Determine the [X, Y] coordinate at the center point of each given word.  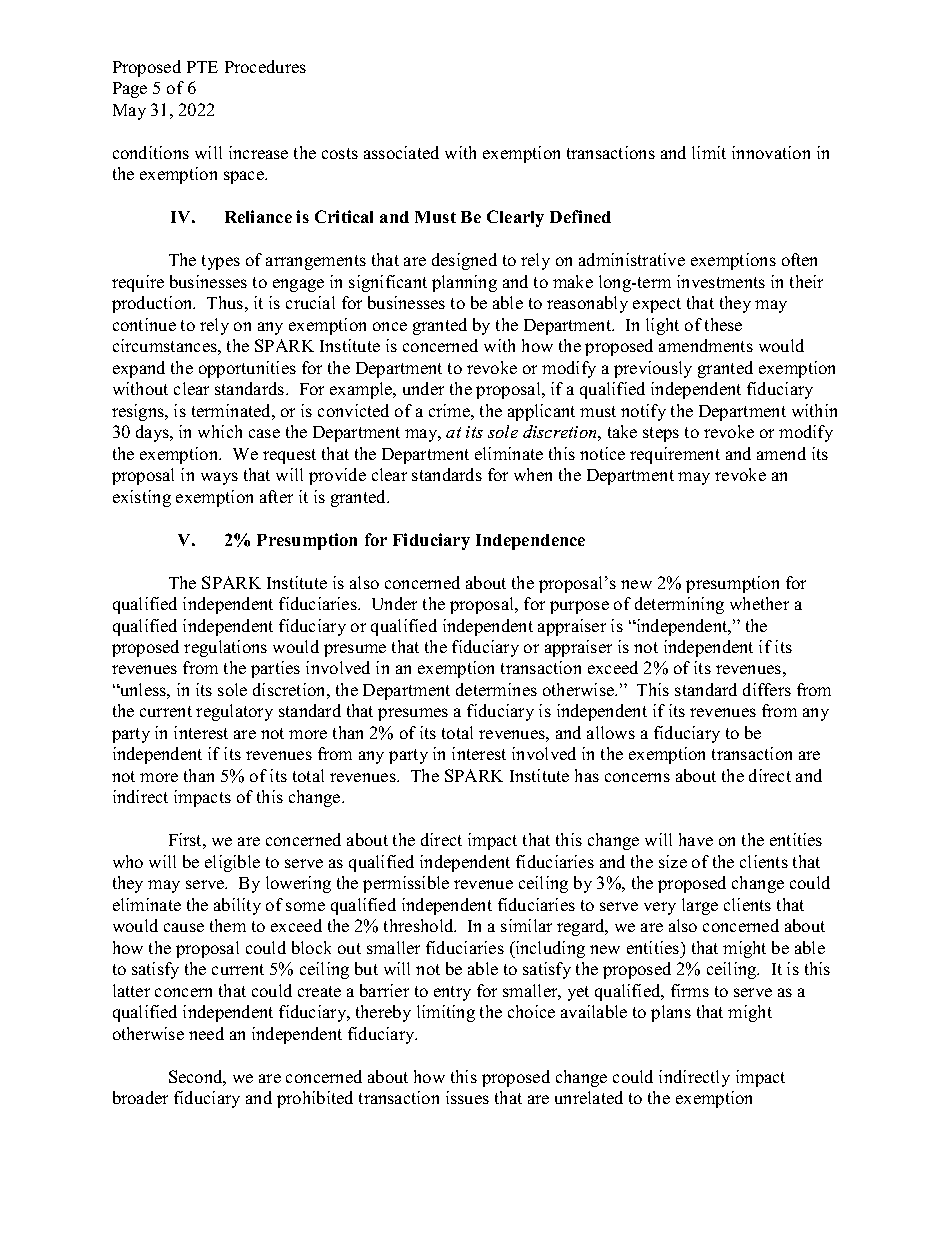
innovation [771, 152]
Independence [530, 542]
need [206, 1033]
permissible [406, 884]
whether [759, 603]
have [696, 839]
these [723, 324]
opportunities [247, 369]
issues [467, 1097]
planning [464, 283]
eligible [232, 863]
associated [401, 152]
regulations [225, 648]
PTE [202, 67]
